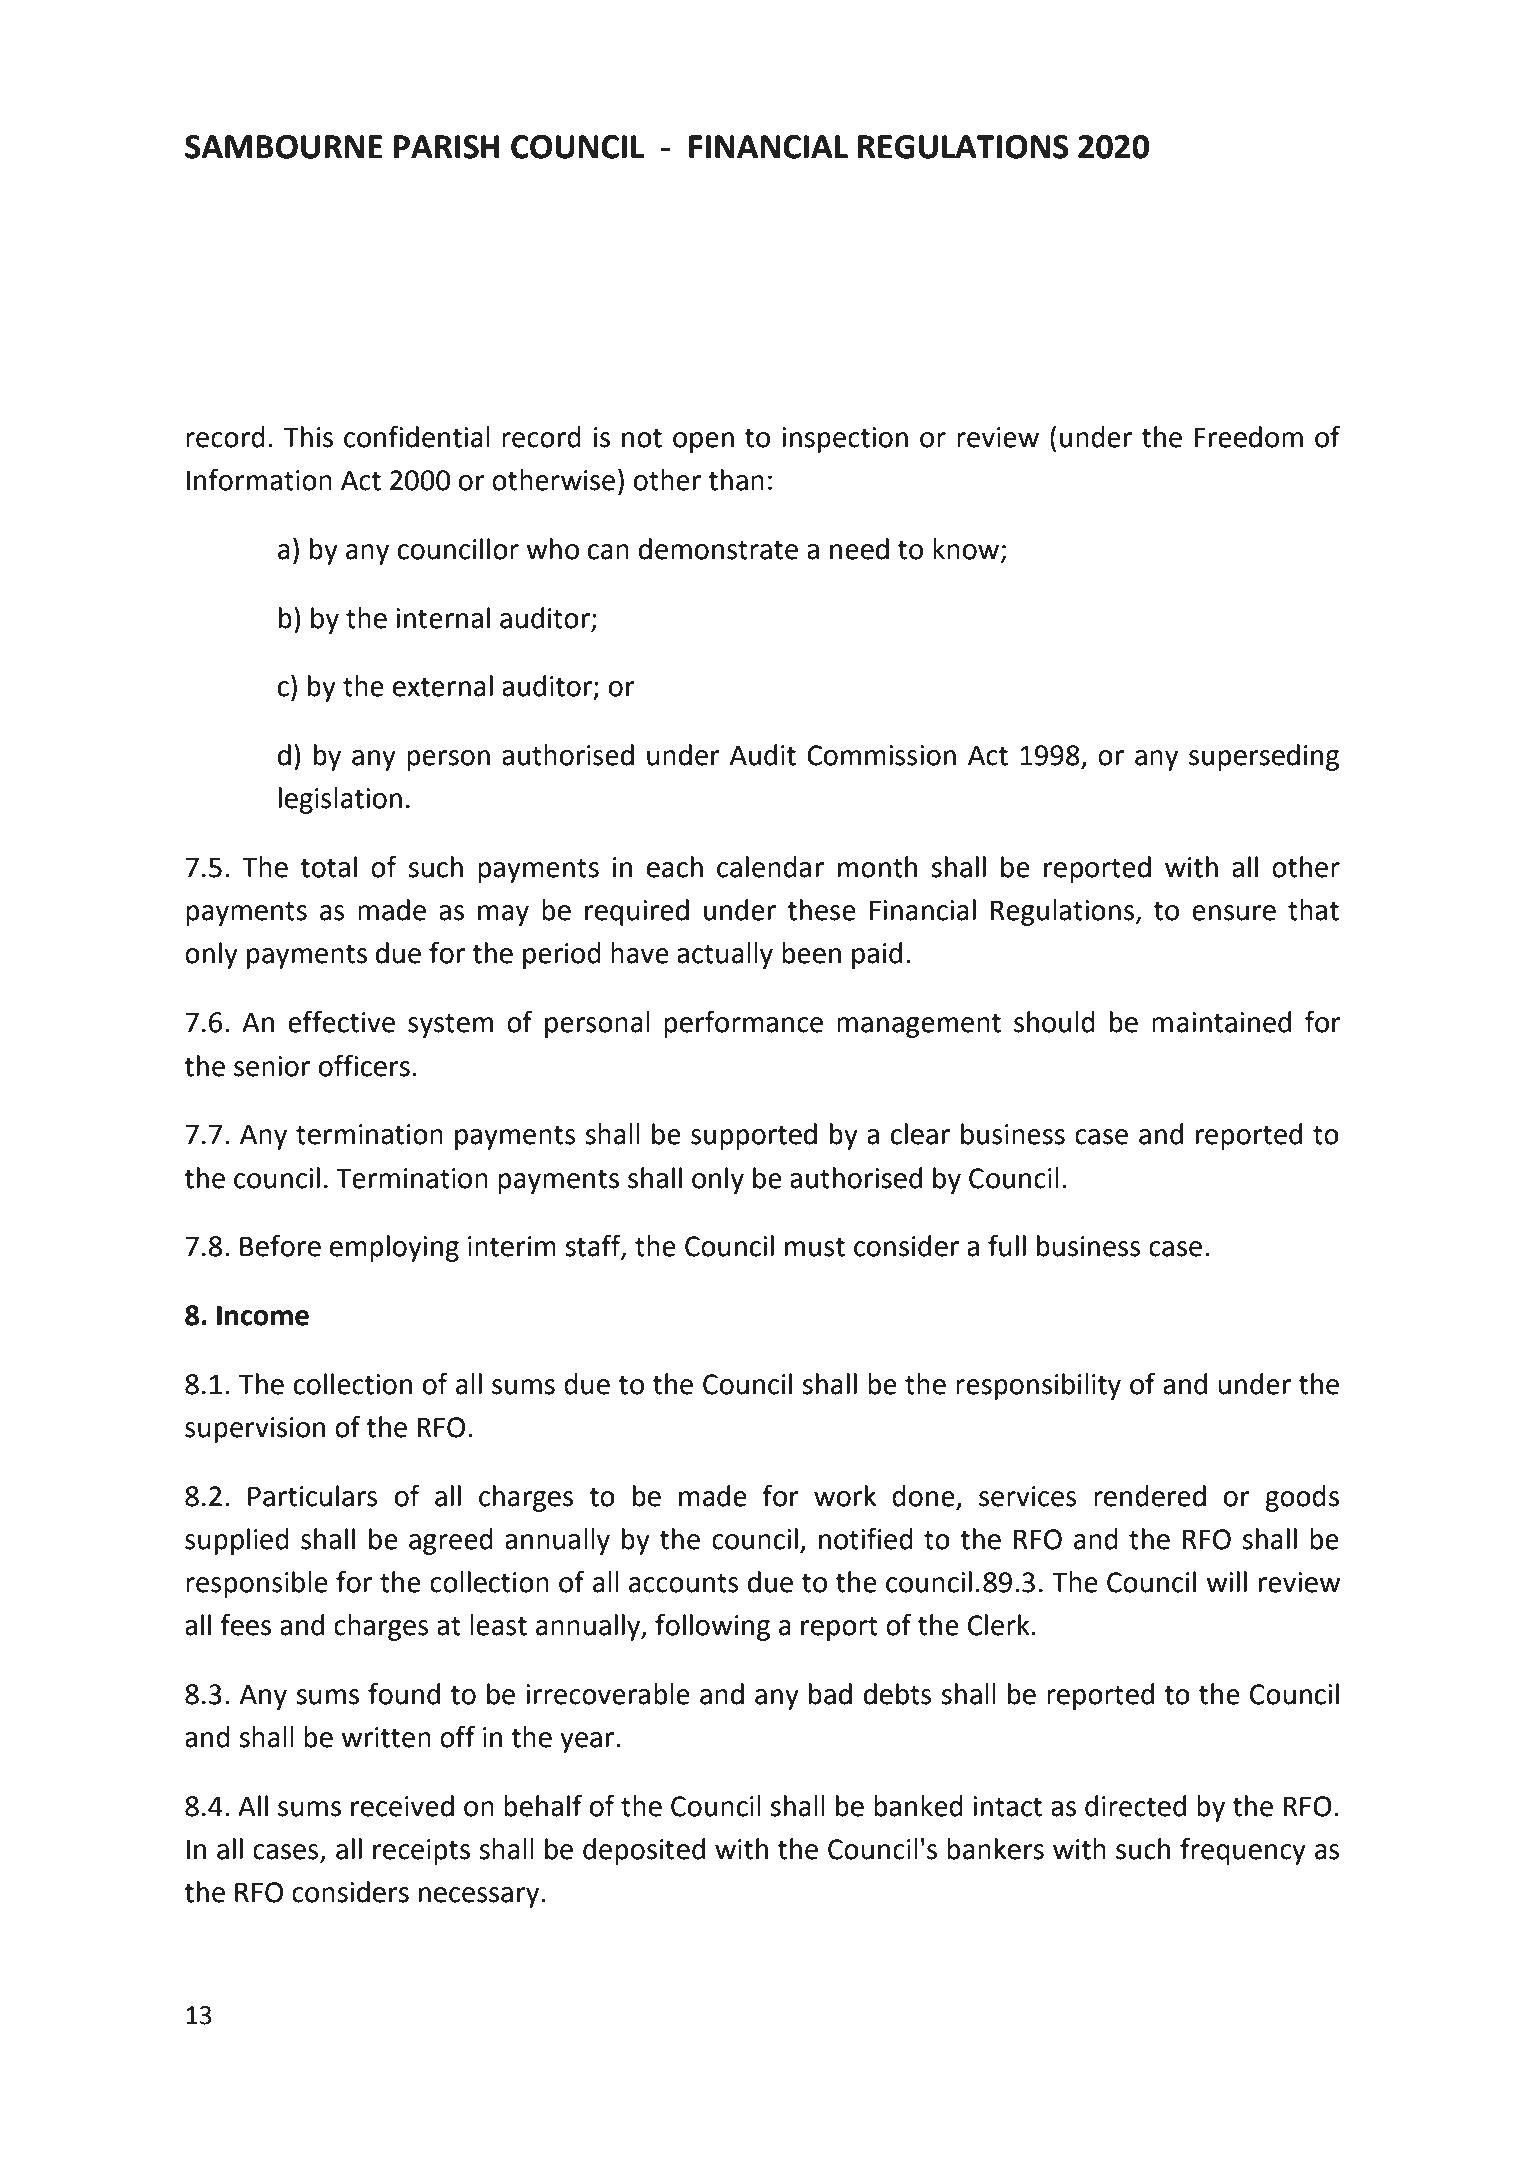 The image size is (1525, 2157). I want to click on demonstrate, so click(718, 549).
